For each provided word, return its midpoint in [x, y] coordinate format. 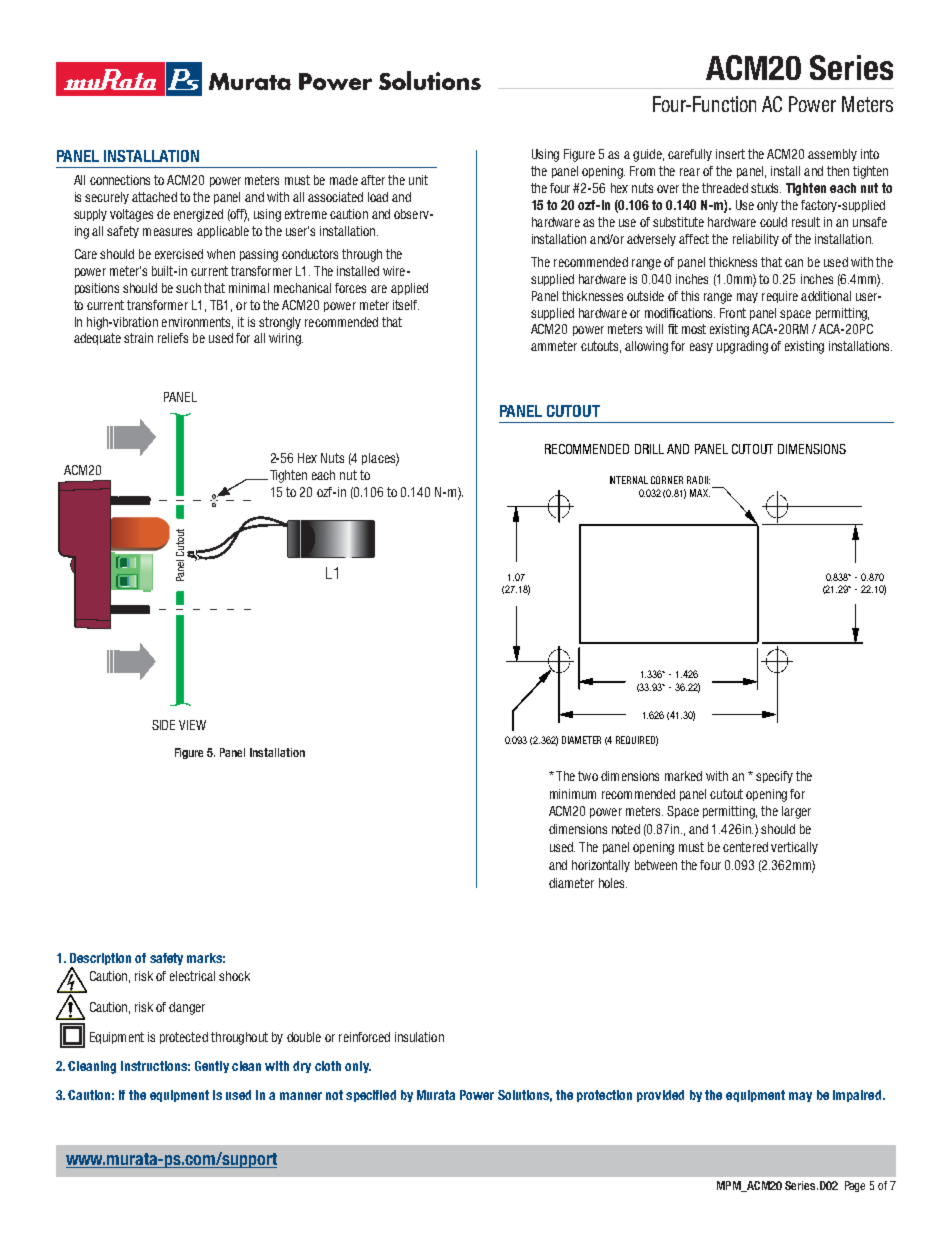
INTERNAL [629, 480]
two [588, 776]
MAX [700, 493]
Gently [212, 1067]
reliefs [173, 338]
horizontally [601, 866]
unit [418, 180]
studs [766, 188]
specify [774, 777]
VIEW [192, 725]
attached [154, 197]
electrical [192, 976]
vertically [794, 848]
